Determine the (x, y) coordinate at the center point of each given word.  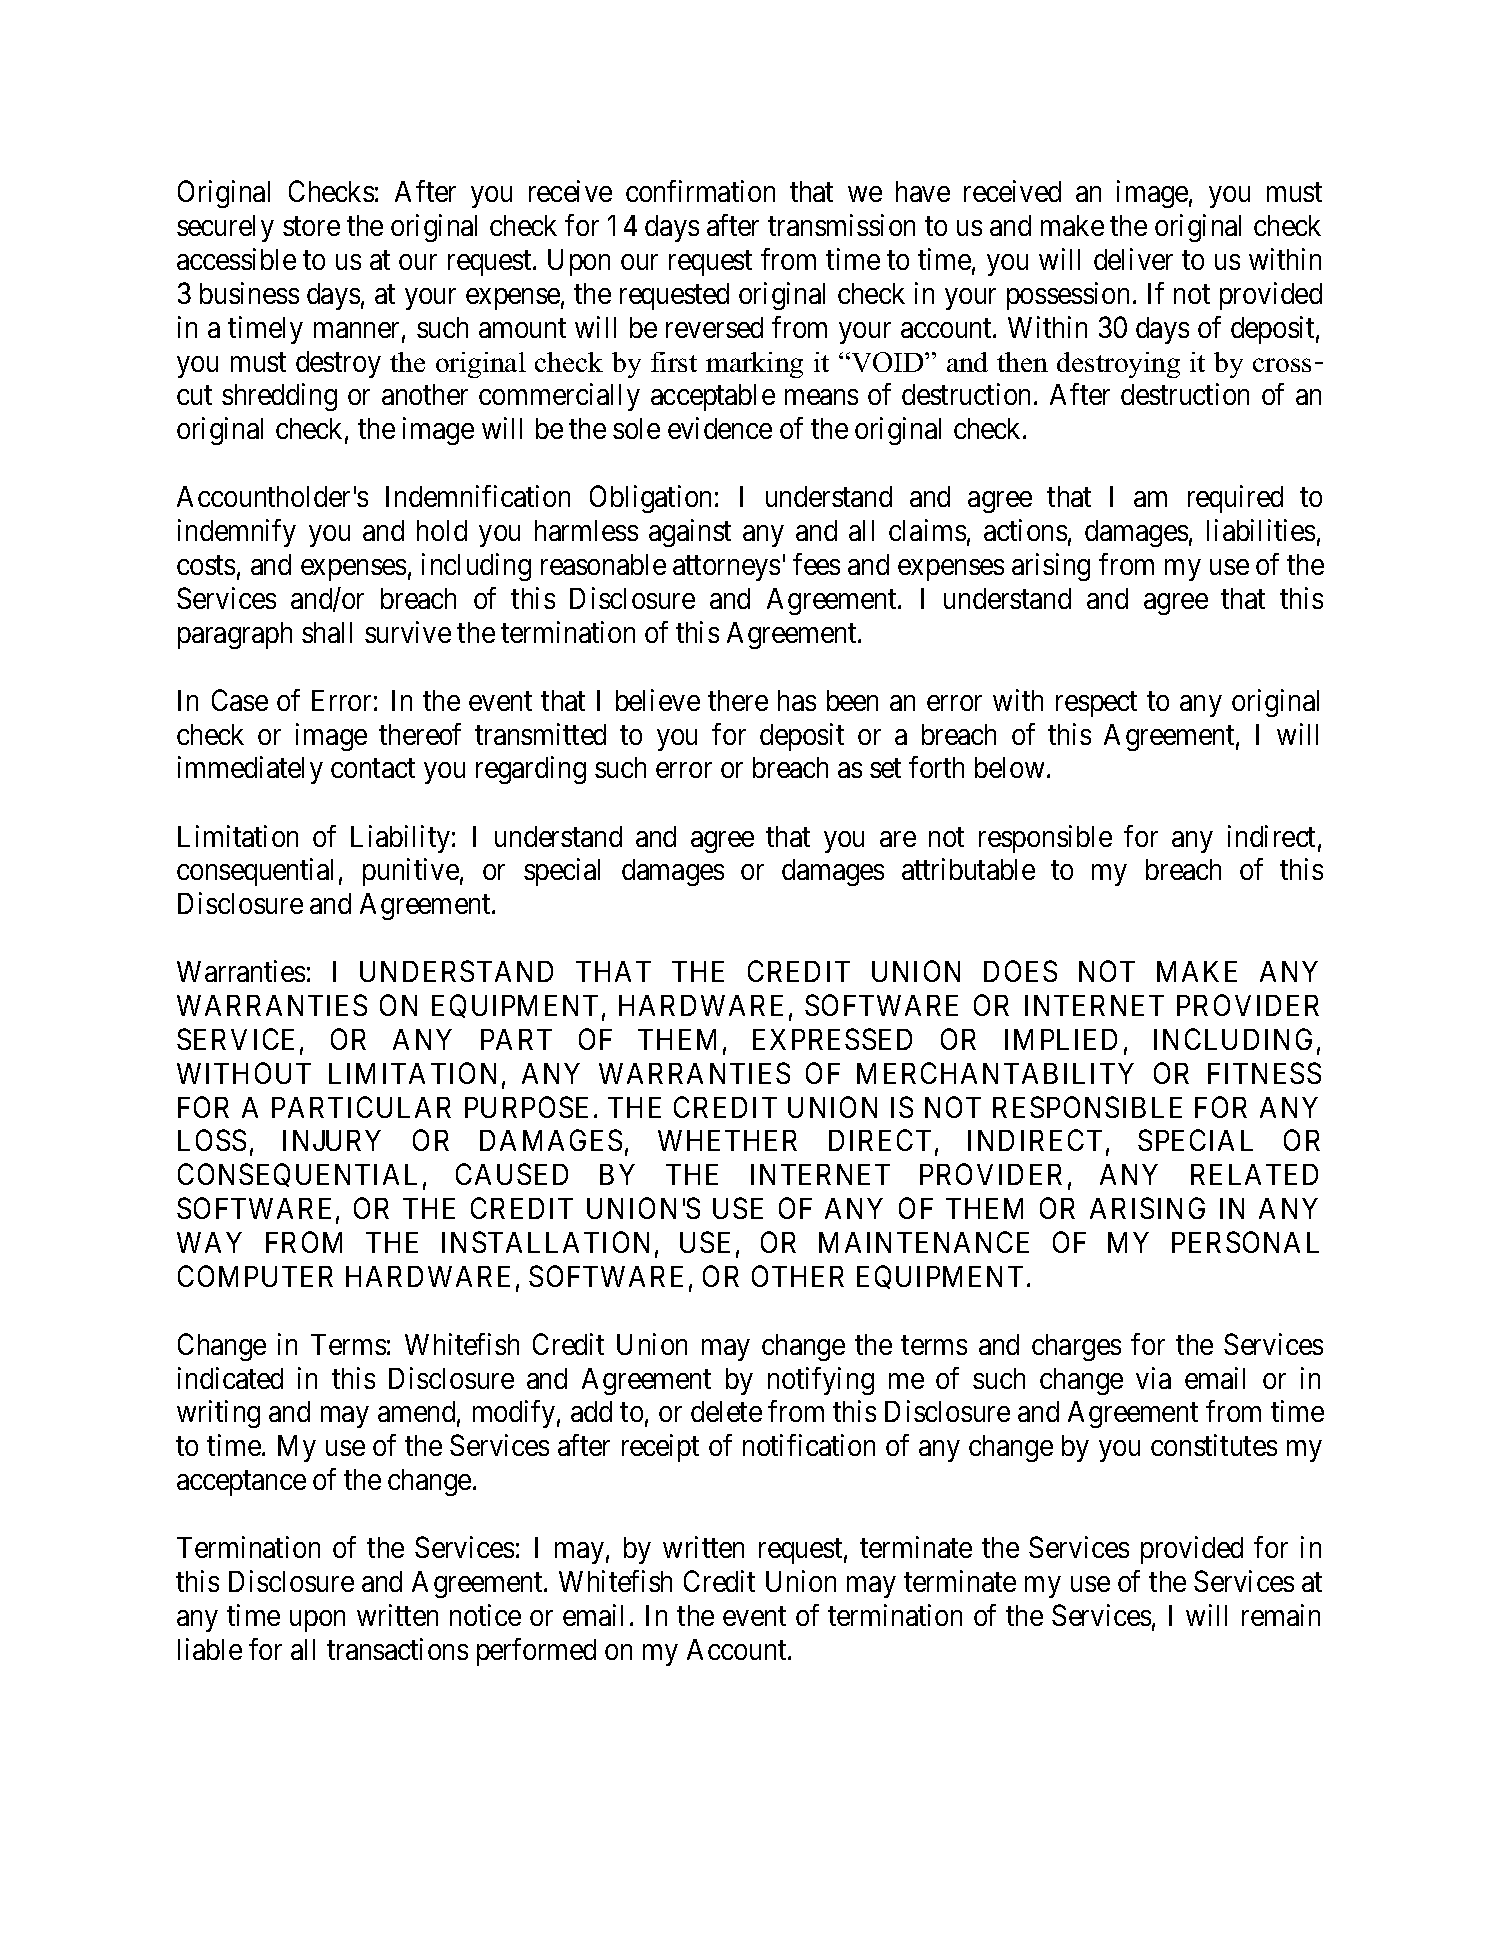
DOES (1020, 971)
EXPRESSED (832, 1039)
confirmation (700, 191)
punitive (411, 872)
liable (210, 1649)
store (311, 226)
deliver (1133, 259)
